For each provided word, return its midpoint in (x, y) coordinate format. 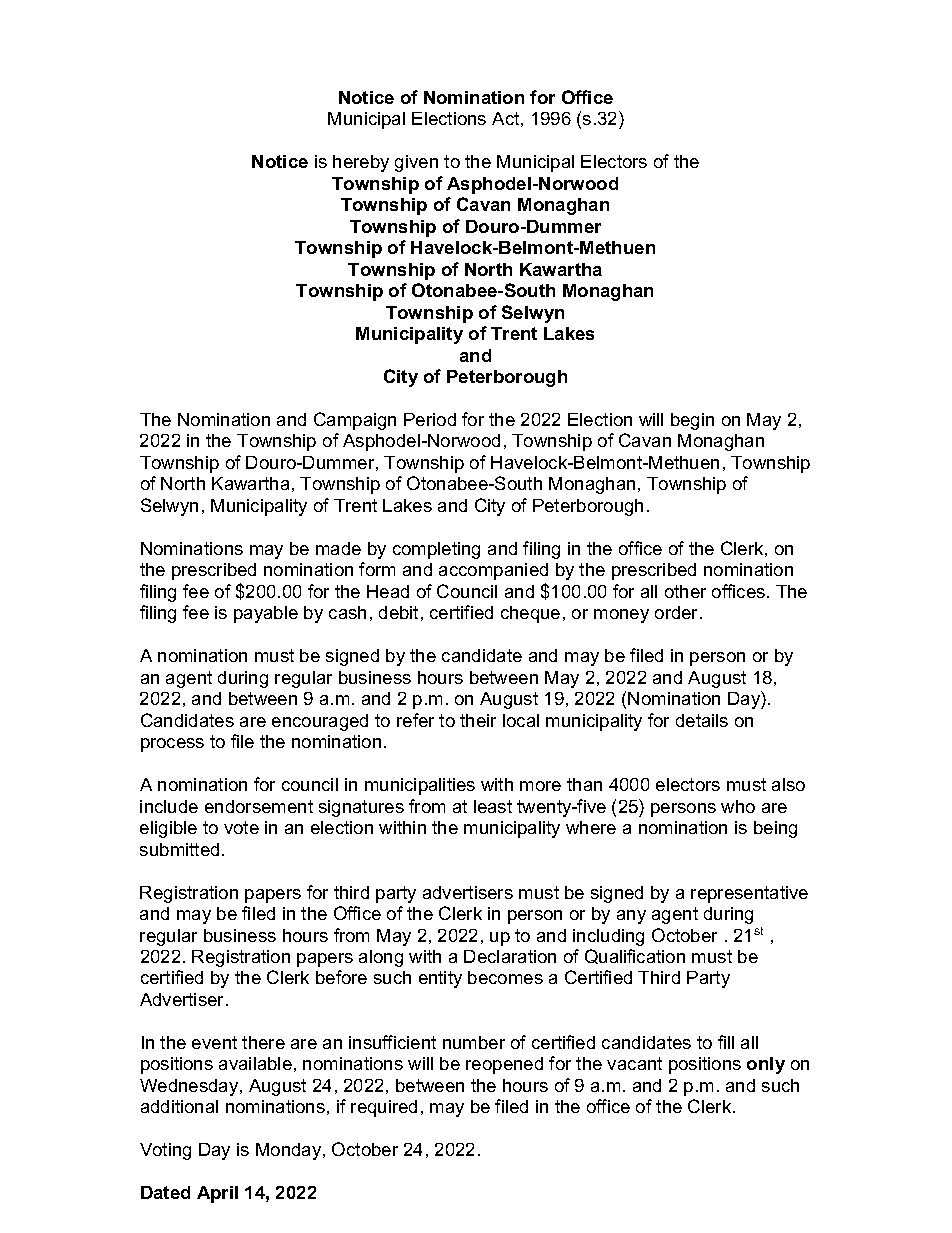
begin (692, 421)
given (416, 163)
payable (266, 614)
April (217, 1194)
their (478, 720)
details (702, 720)
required (384, 1108)
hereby (361, 163)
